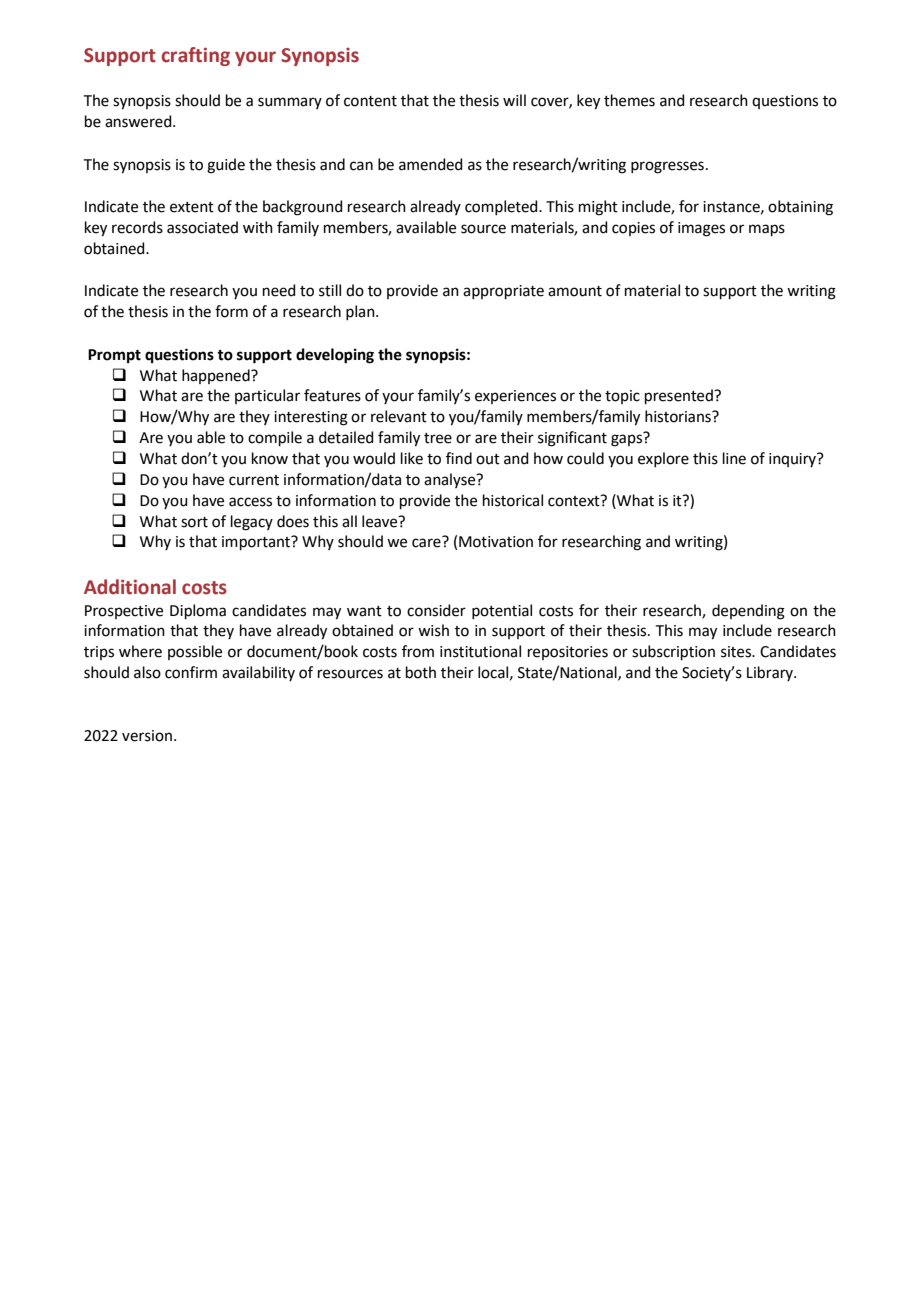  What do you see at coordinates (202, 227) in the page?
I see `associated` at bounding box center [202, 227].
